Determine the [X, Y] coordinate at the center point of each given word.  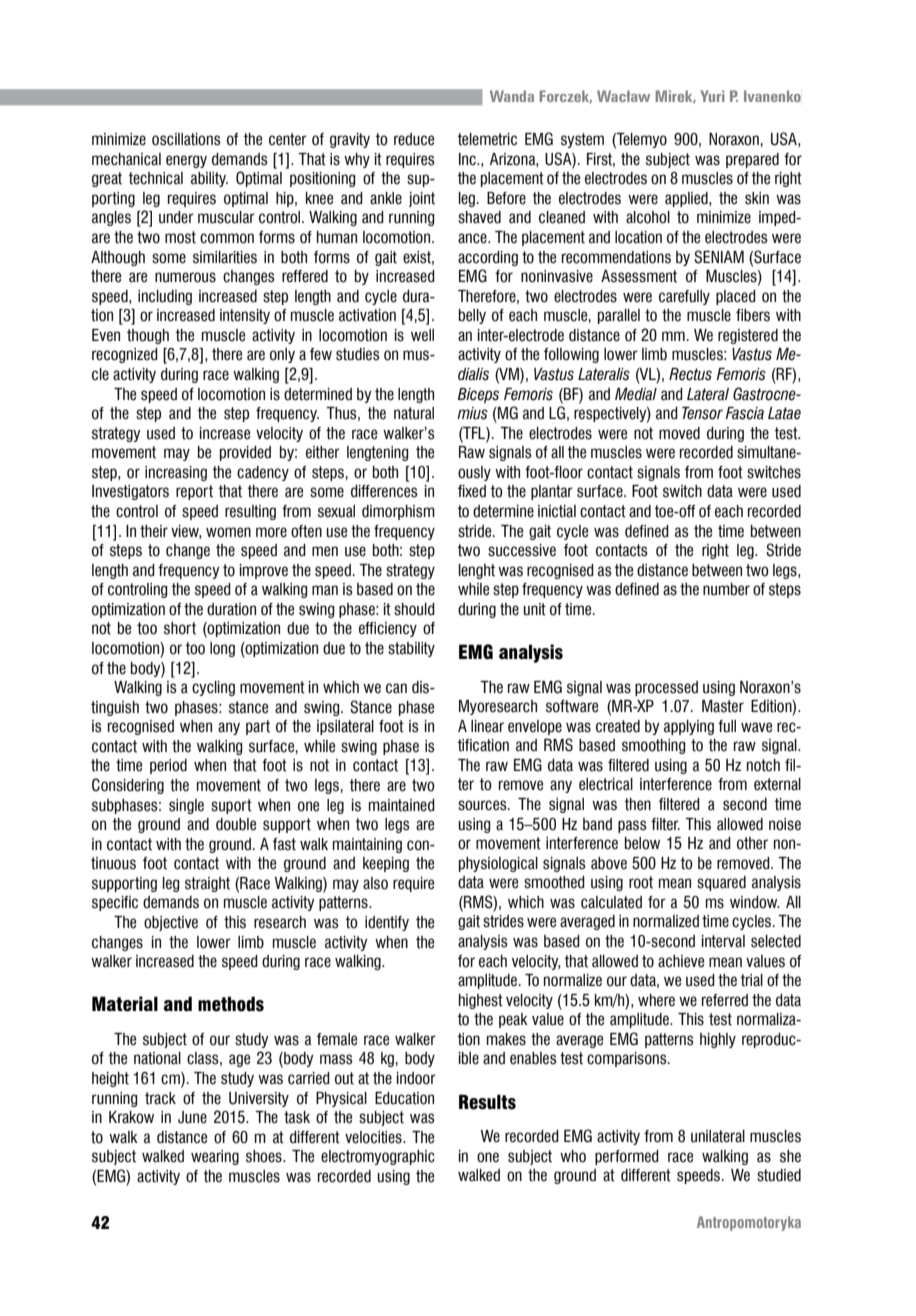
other [752, 843]
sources [483, 805]
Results [487, 1102]
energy [186, 161]
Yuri [713, 96]
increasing [176, 473]
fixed [472, 491]
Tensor [702, 413]
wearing [215, 1157]
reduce [414, 139]
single [186, 806]
